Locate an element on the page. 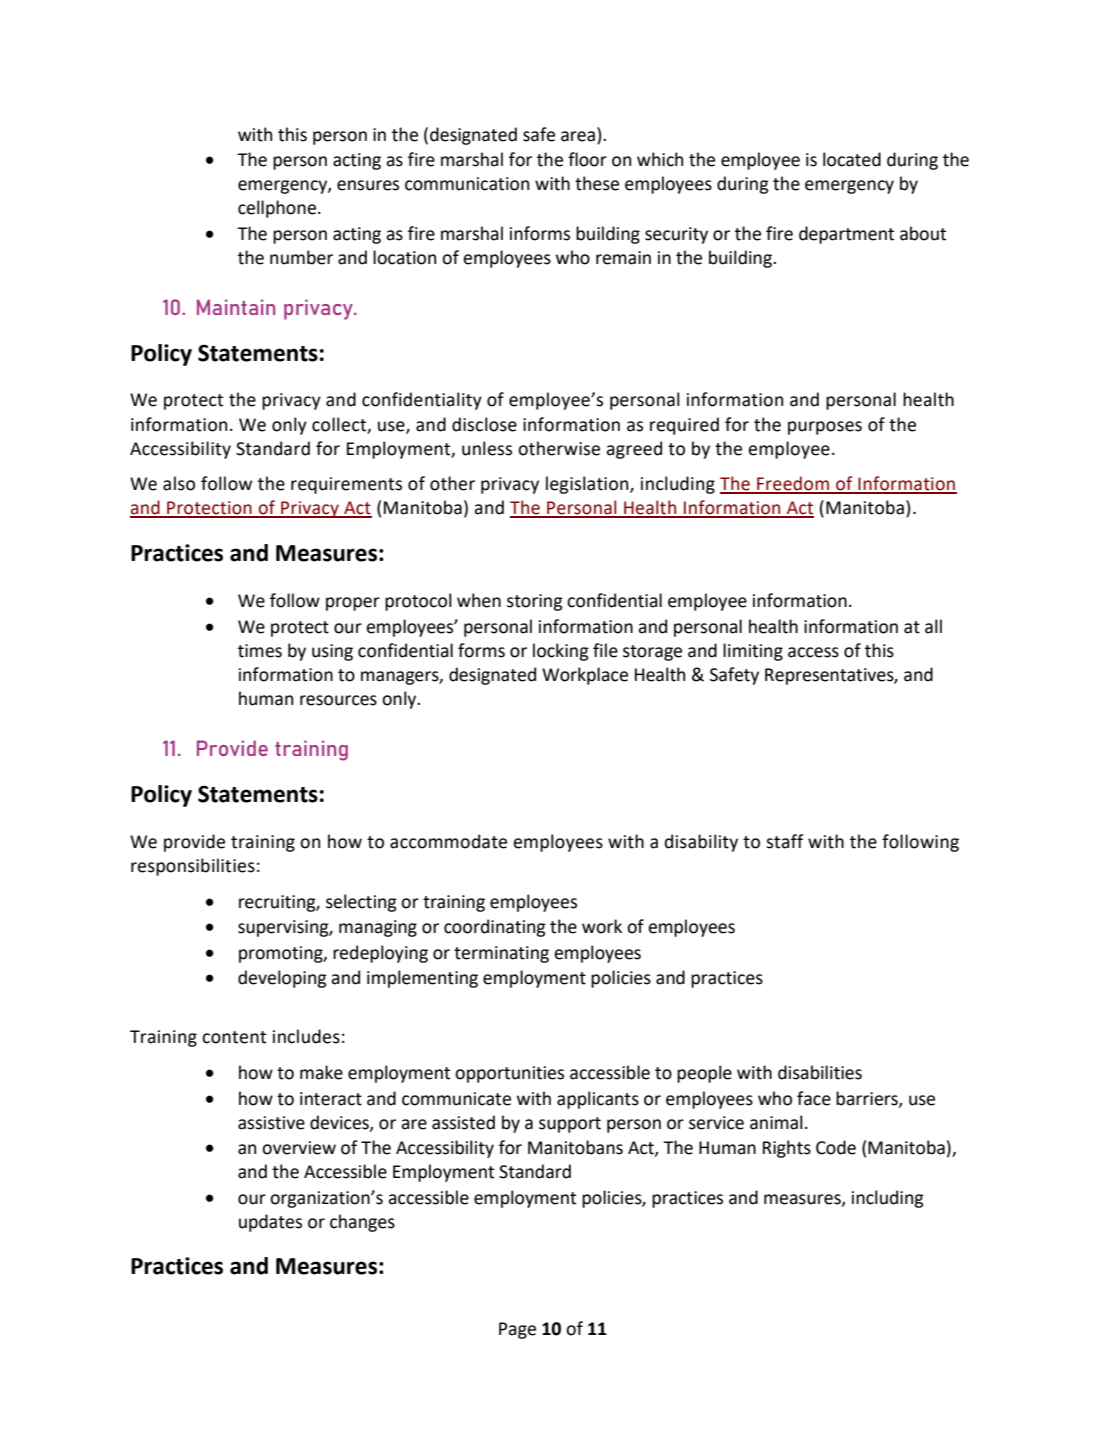  cellphone is located at coordinates (277, 209).
